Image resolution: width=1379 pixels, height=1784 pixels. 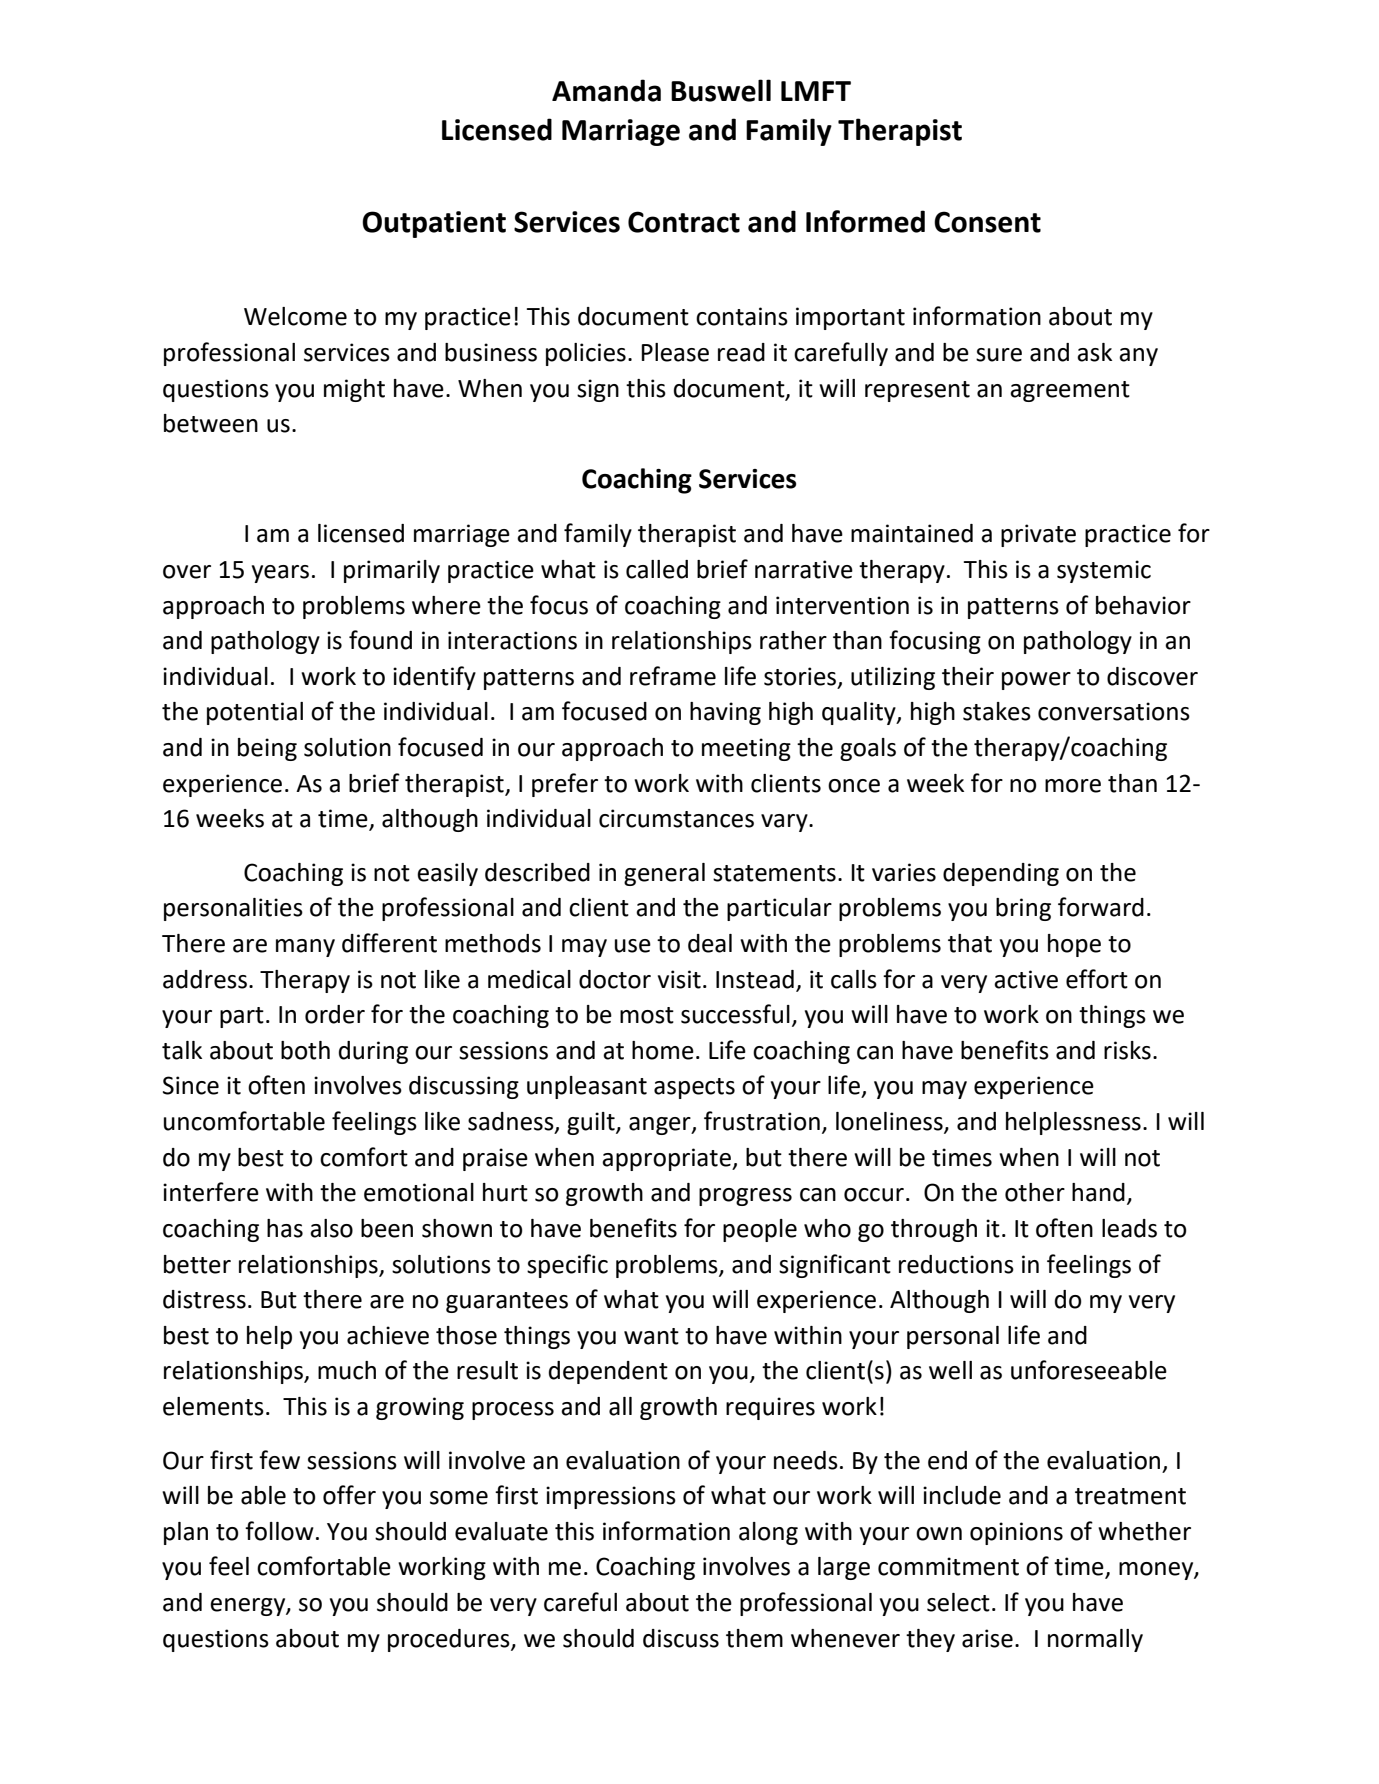 What do you see at coordinates (1035, 1192) in the screenshot?
I see `other` at bounding box center [1035, 1192].
